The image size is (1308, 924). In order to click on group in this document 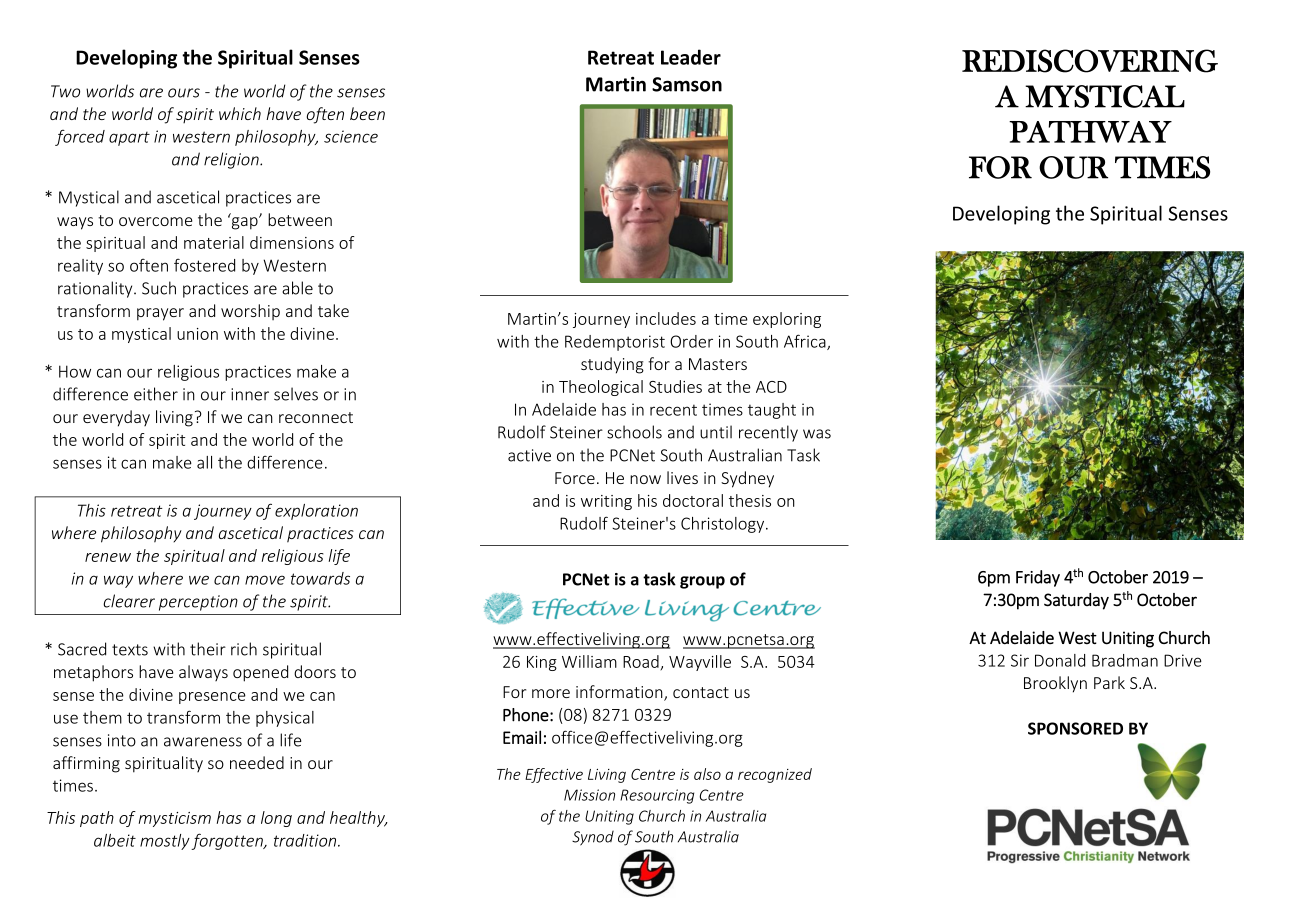, I will do `click(702, 582)`.
